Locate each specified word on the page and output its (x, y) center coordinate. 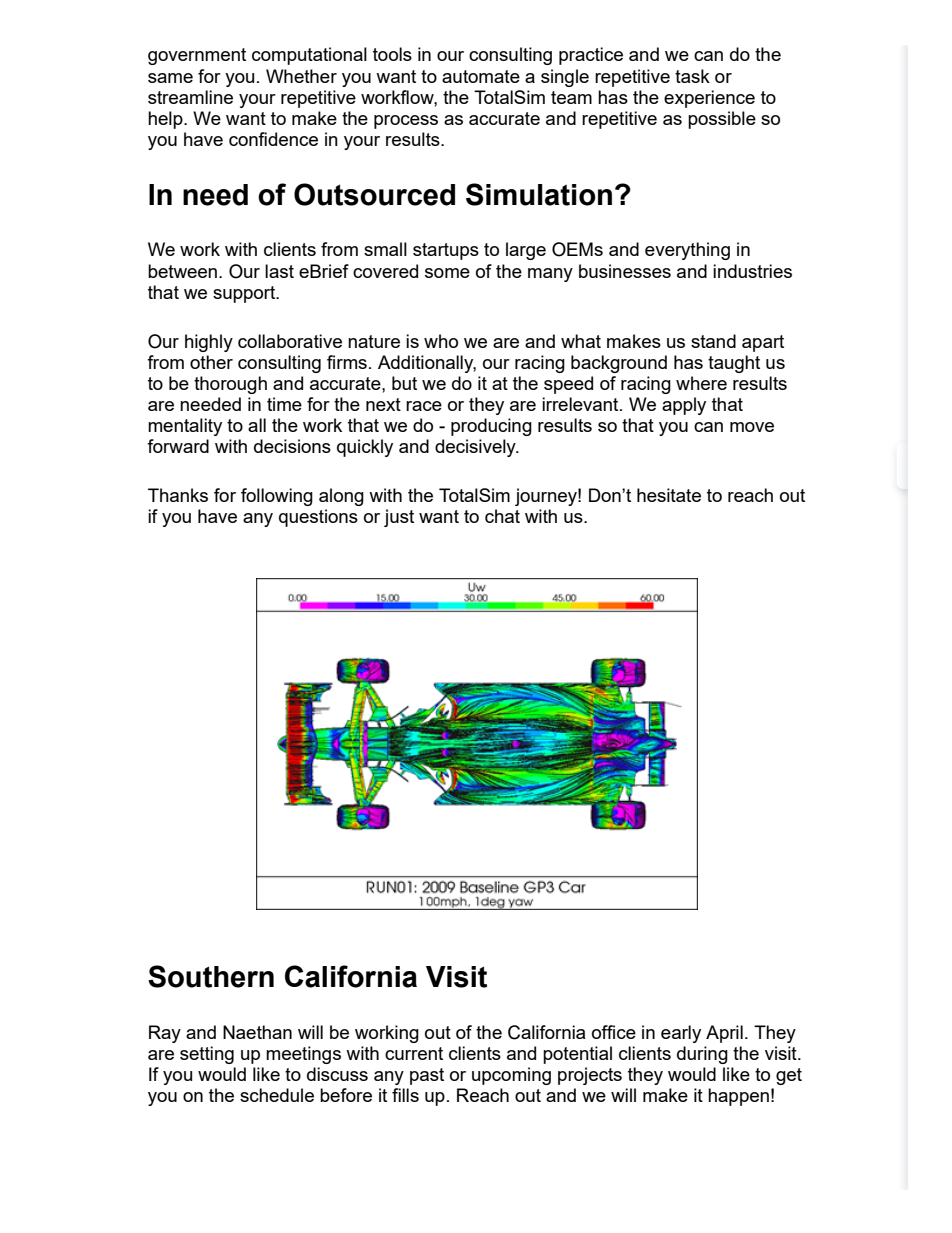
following (277, 497)
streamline (190, 97)
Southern (211, 976)
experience (709, 99)
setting (207, 1055)
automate (481, 76)
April (724, 1034)
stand (713, 341)
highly (209, 343)
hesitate (669, 495)
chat (502, 516)
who (441, 341)
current (414, 1053)
